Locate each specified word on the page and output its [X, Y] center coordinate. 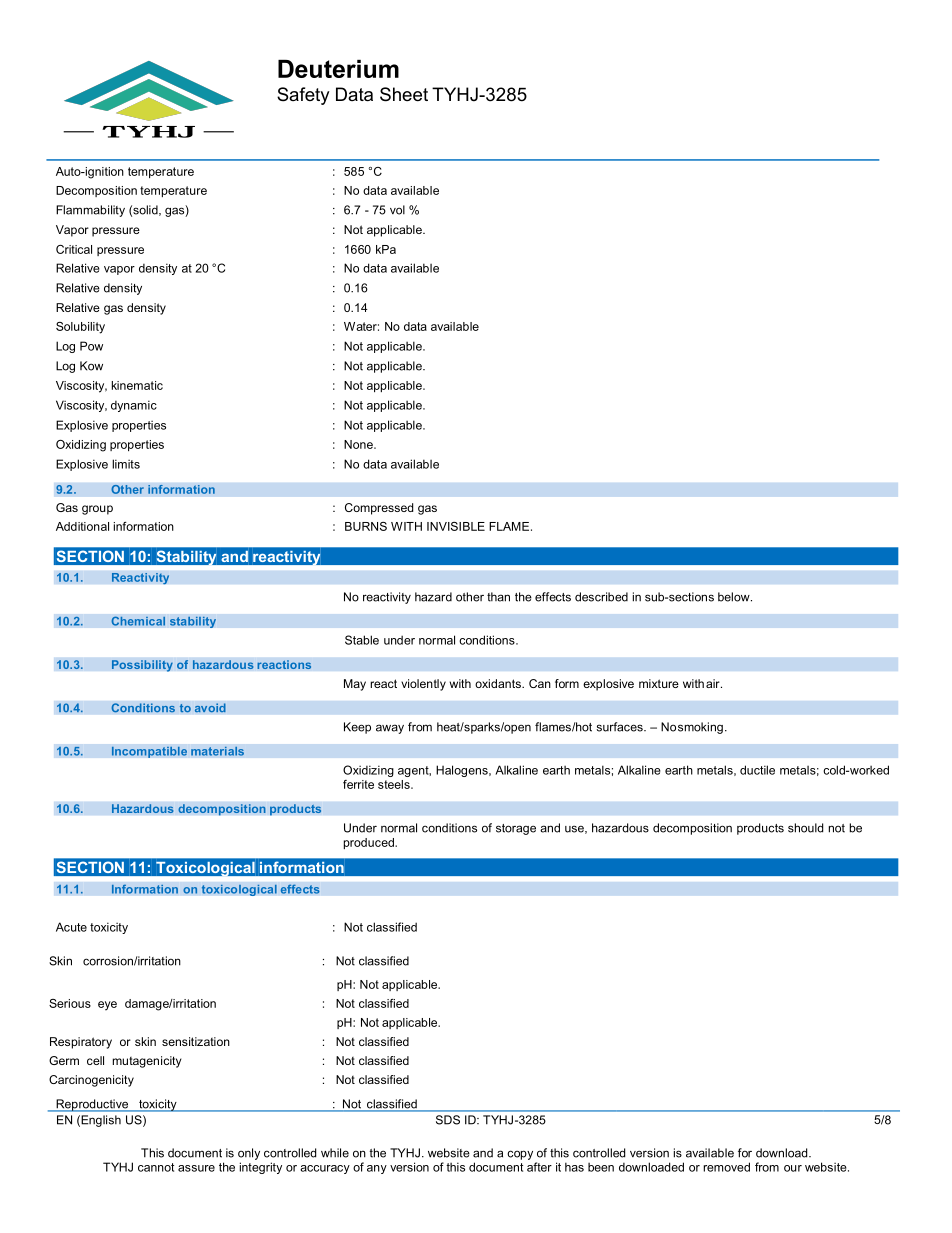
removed [726, 1167]
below [735, 597]
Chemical [138, 621]
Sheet [404, 94]
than [498, 597]
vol [397, 210]
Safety [303, 96]
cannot [156, 1167]
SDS [448, 1120]
